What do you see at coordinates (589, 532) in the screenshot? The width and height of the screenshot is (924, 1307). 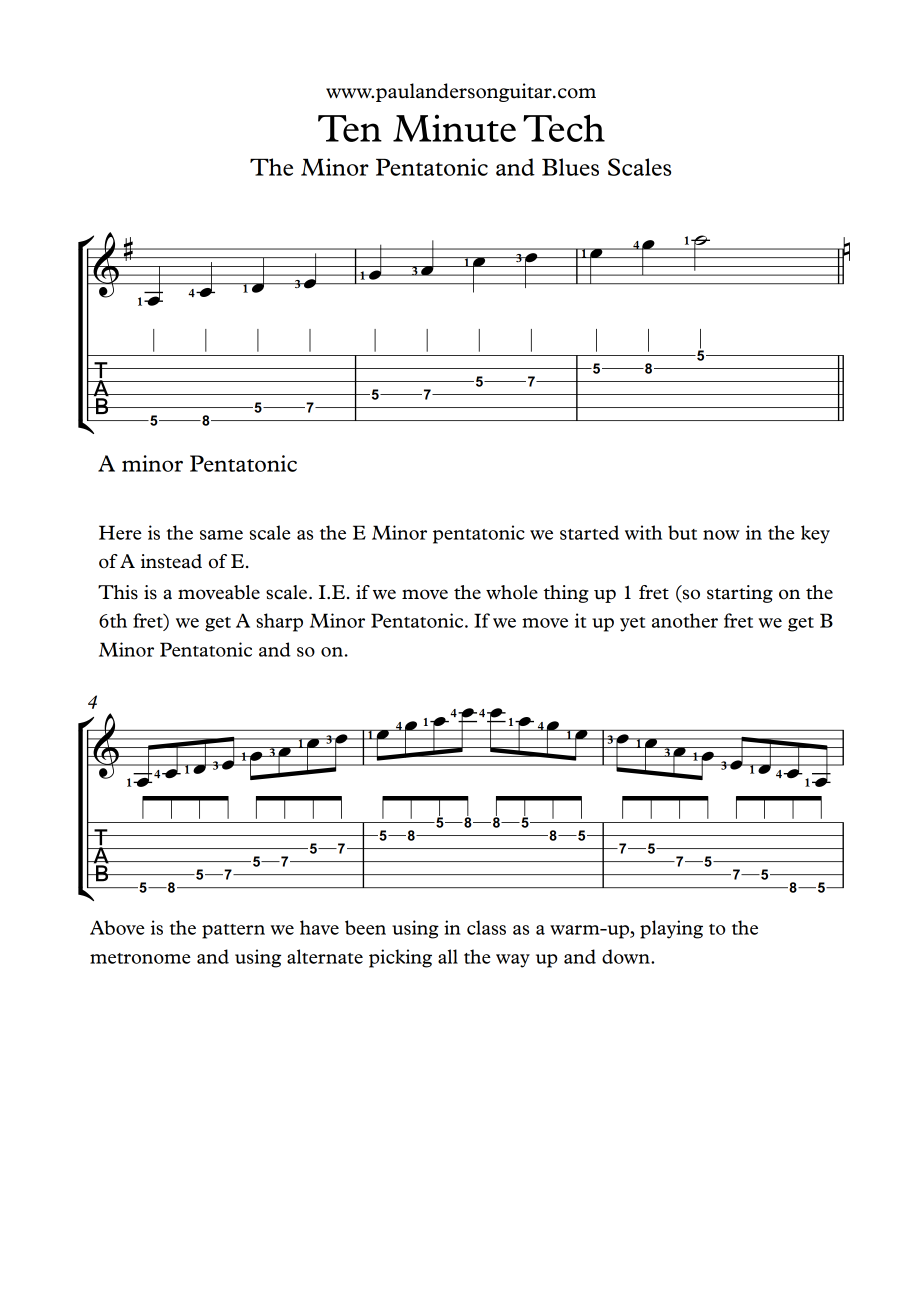 I see `started` at bounding box center [589, 532].
